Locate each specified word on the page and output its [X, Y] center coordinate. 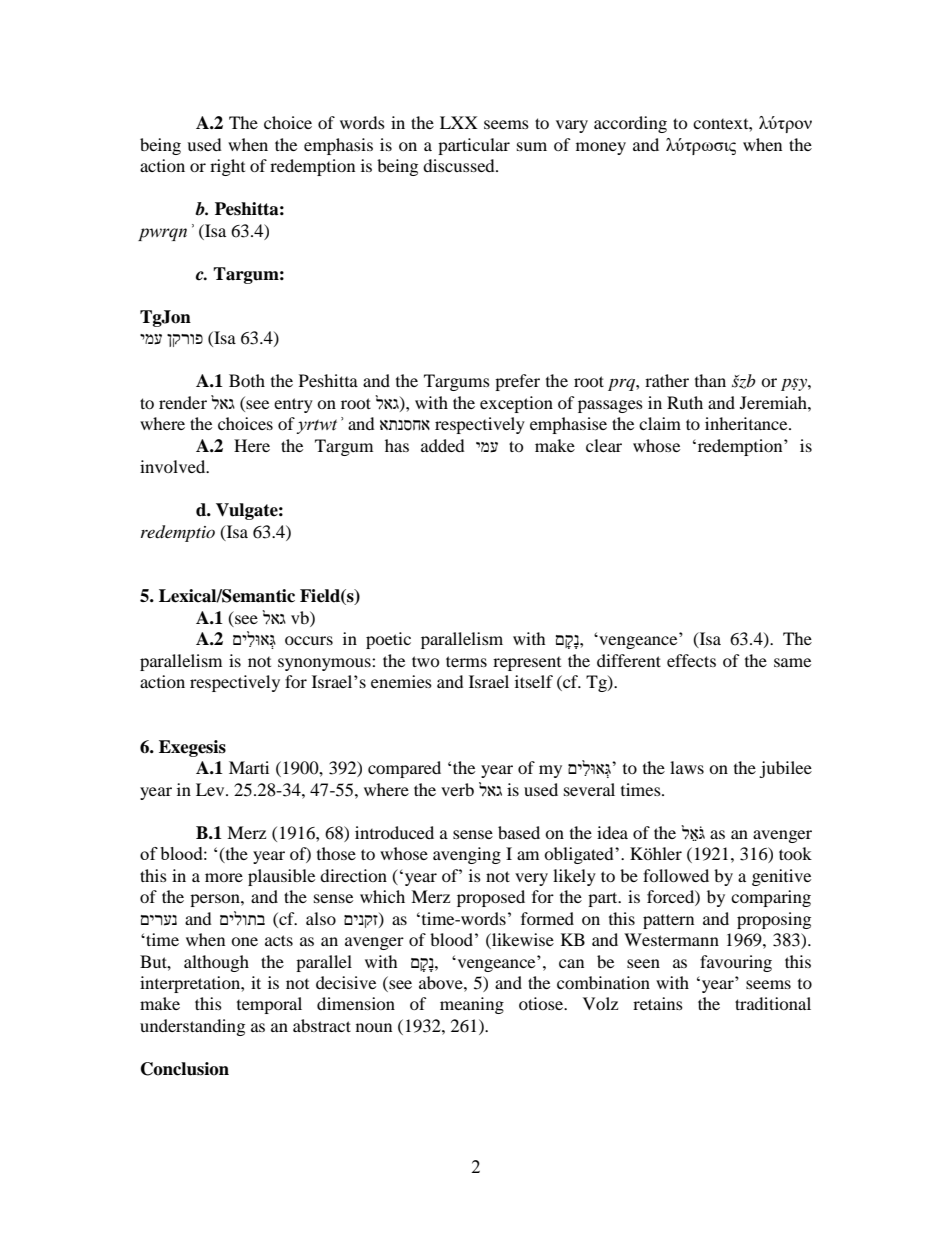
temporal [269, 1005]
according [630, 124]
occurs [309, 640]
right [227, 167]
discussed [460, 165]
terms [466, 661]
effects [691, 660]
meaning [472, 1005]
